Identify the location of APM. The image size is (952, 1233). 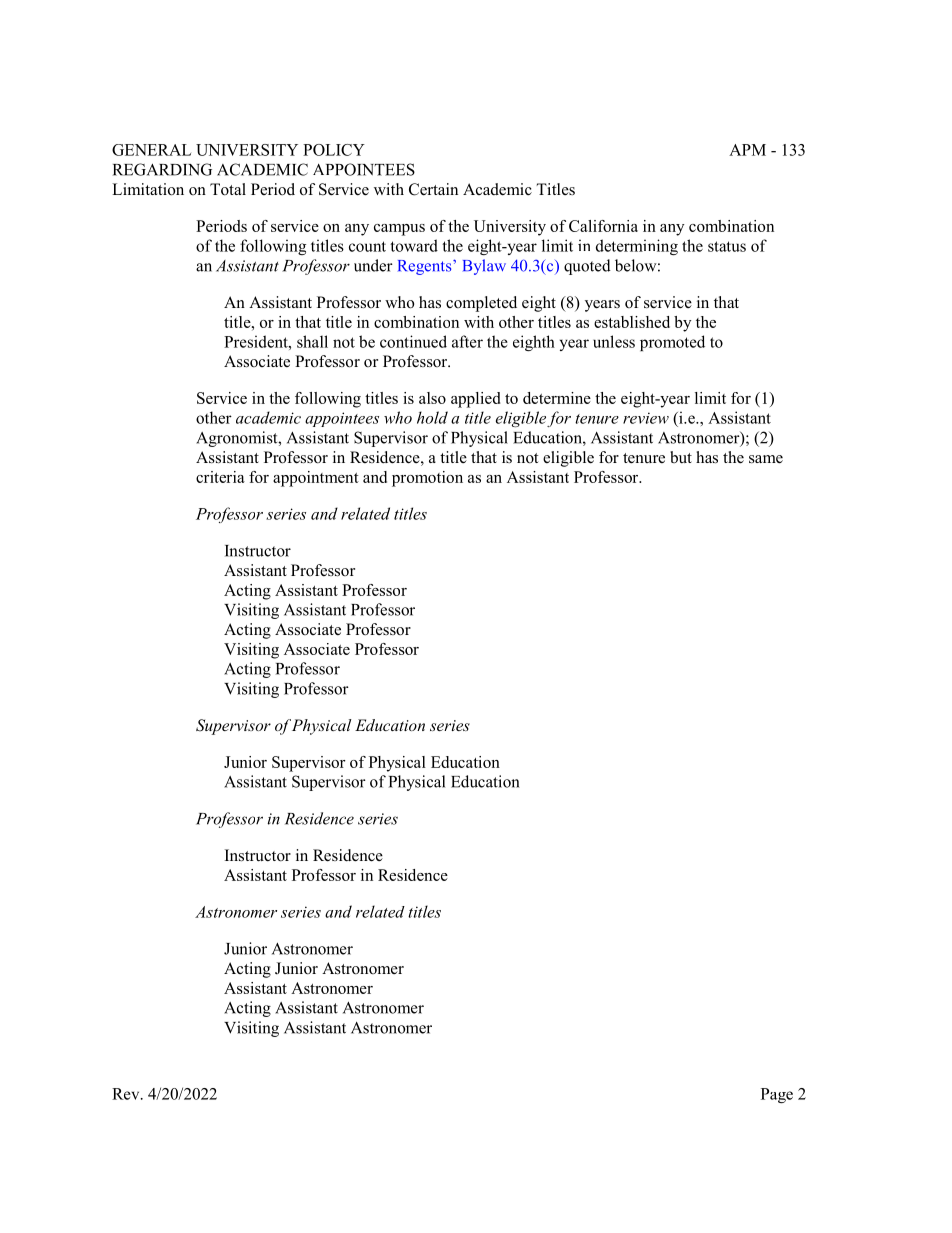
(747, 150).
